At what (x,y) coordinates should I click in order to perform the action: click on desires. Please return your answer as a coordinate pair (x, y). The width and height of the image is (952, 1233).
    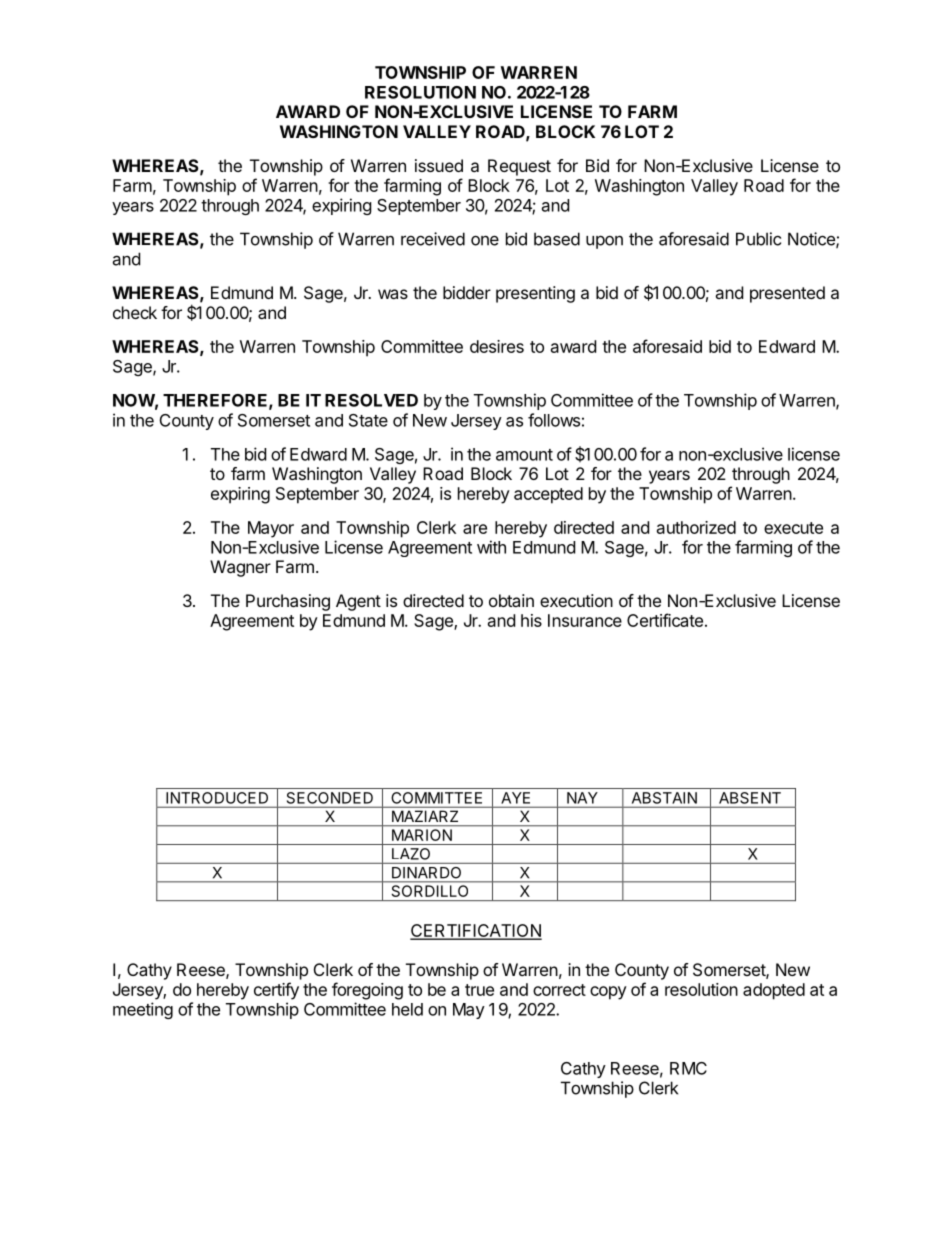
    Looking at the image, I should click on (497, 346).
